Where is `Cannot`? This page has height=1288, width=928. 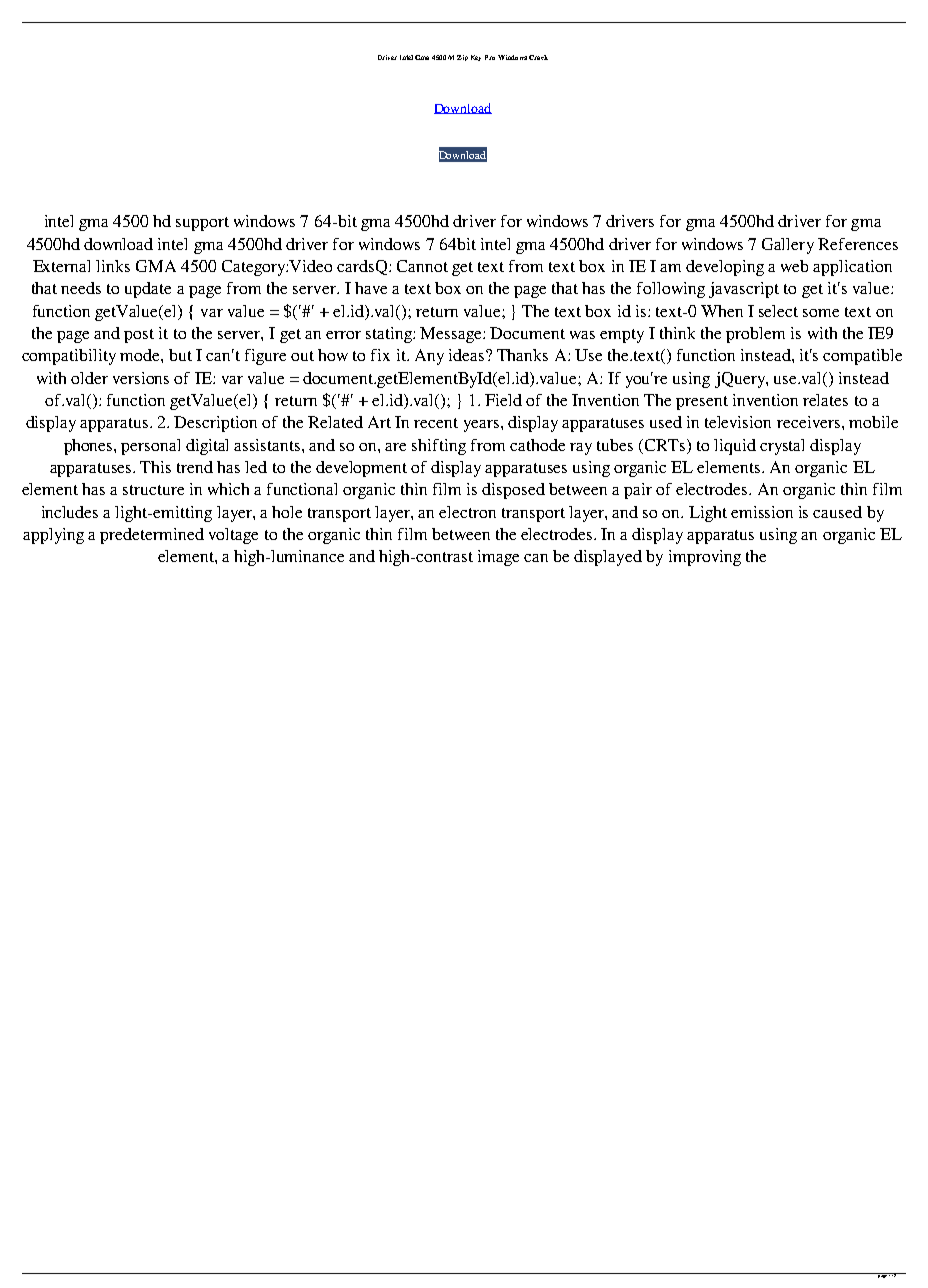
Cannot is located at coordinates (422, 266).
